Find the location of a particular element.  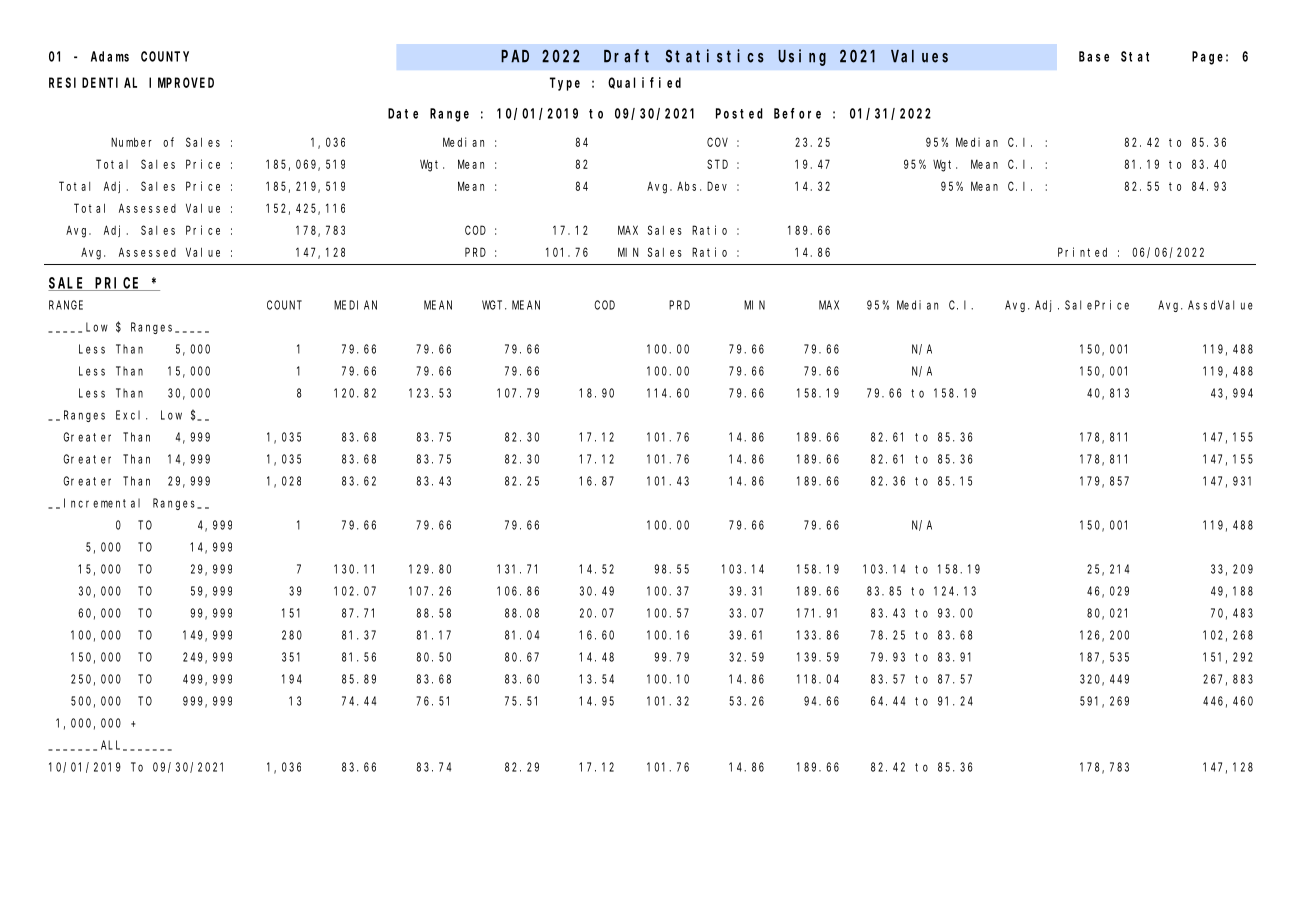

Base is located at coordinates (1094, 56).
